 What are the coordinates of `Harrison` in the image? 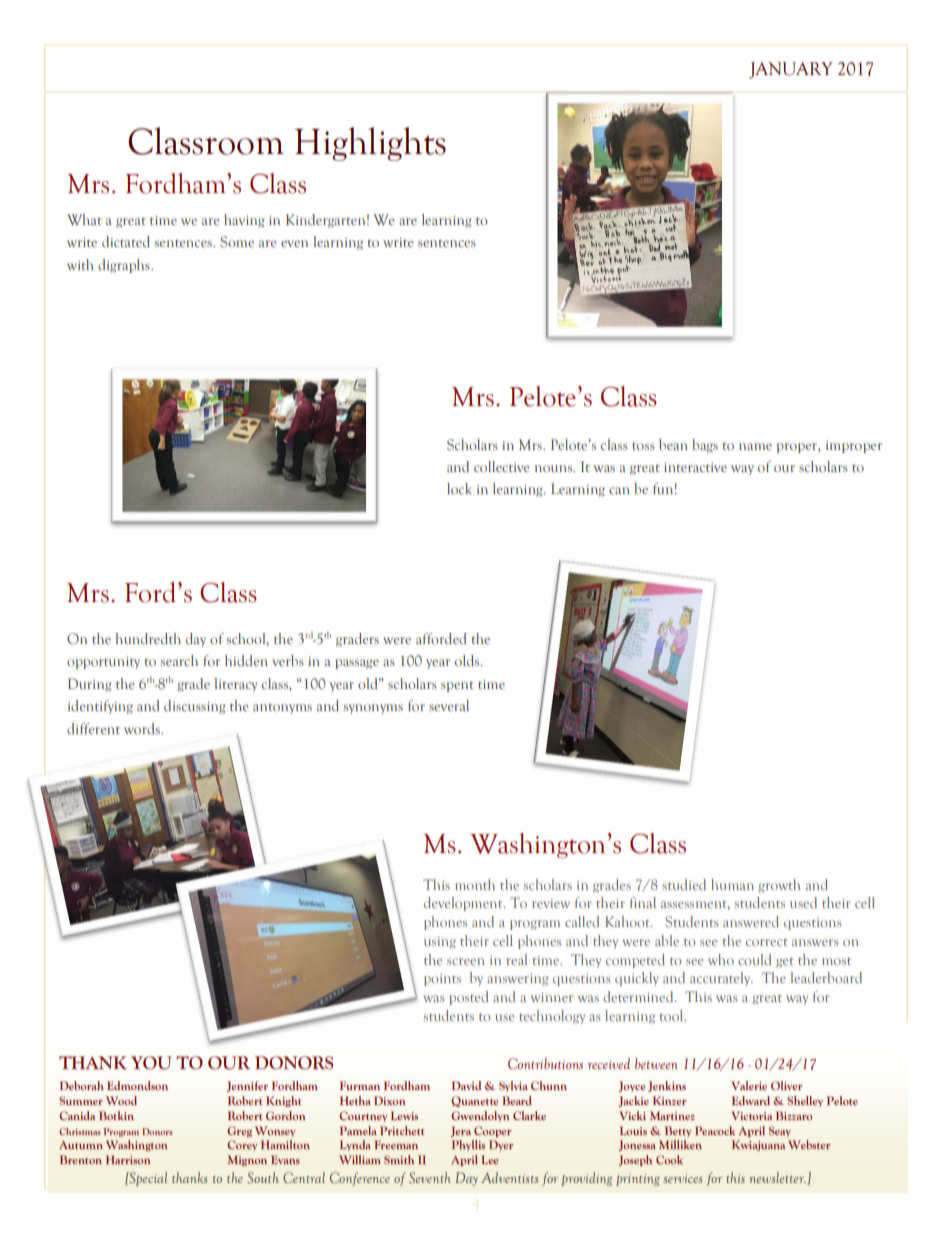 It's located at (128, 1159).
